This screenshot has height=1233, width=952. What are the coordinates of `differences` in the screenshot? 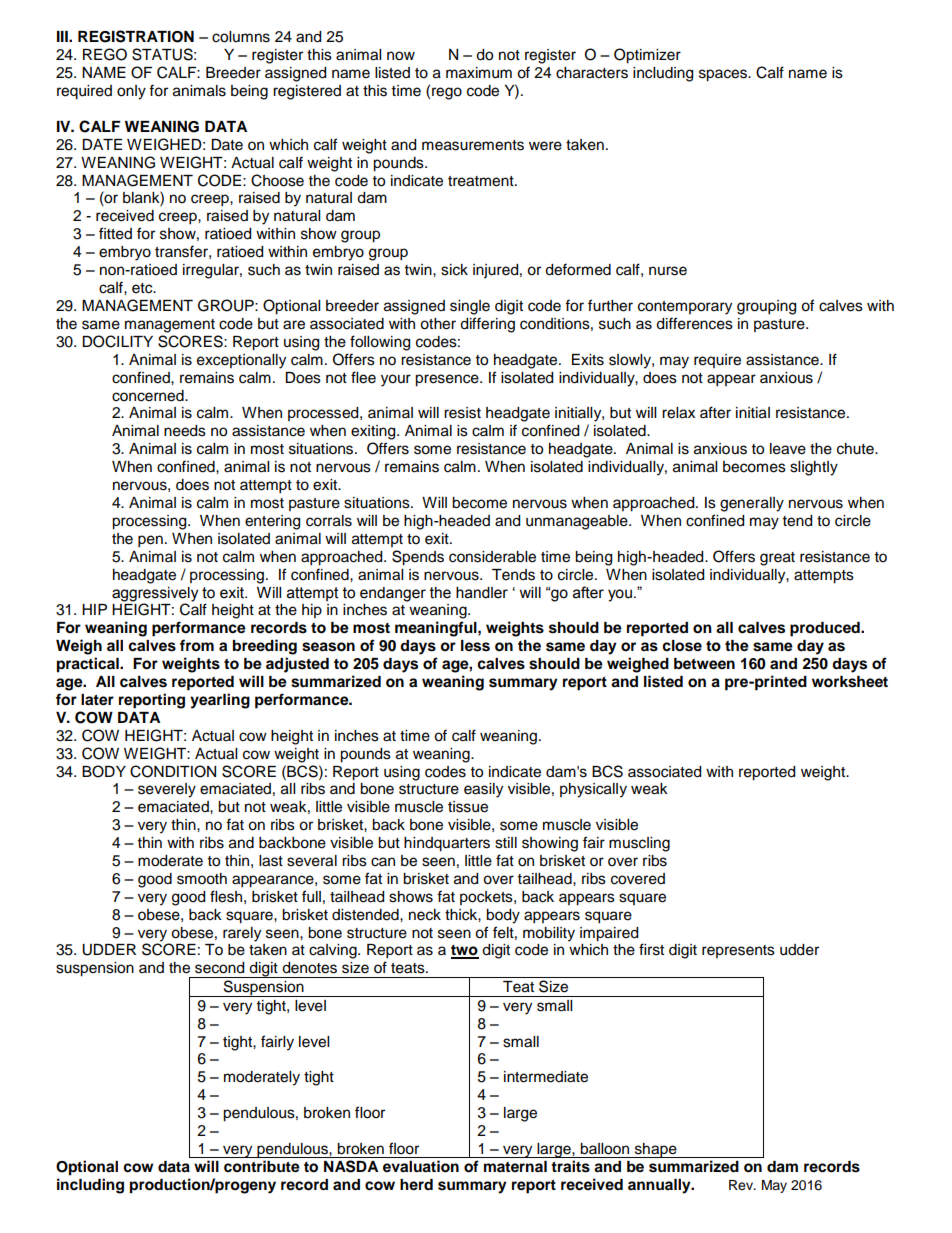 It's located at (694, 323).
